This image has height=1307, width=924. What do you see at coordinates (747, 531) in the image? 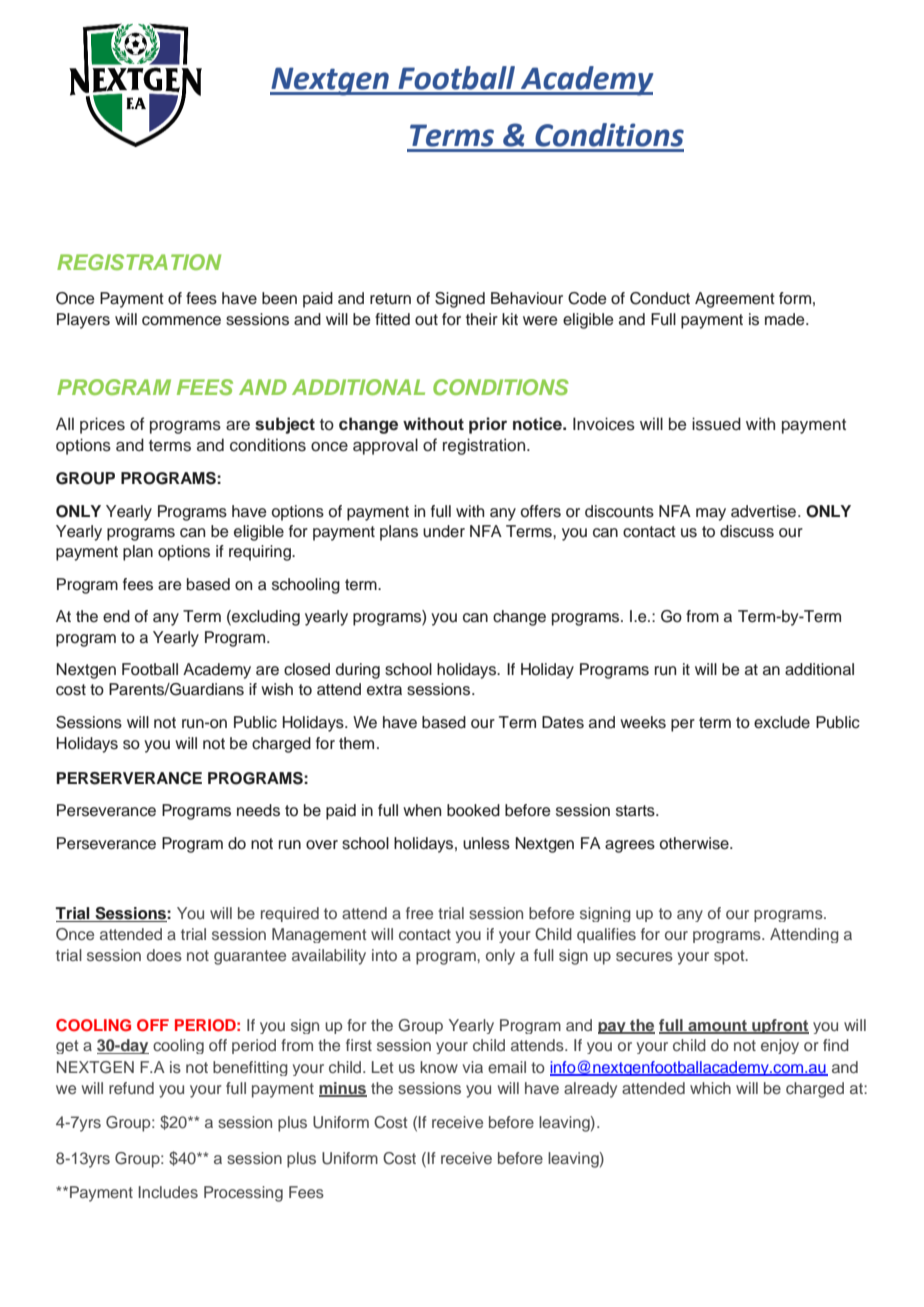
I see `discuss` at bounding box center [747, 531].
